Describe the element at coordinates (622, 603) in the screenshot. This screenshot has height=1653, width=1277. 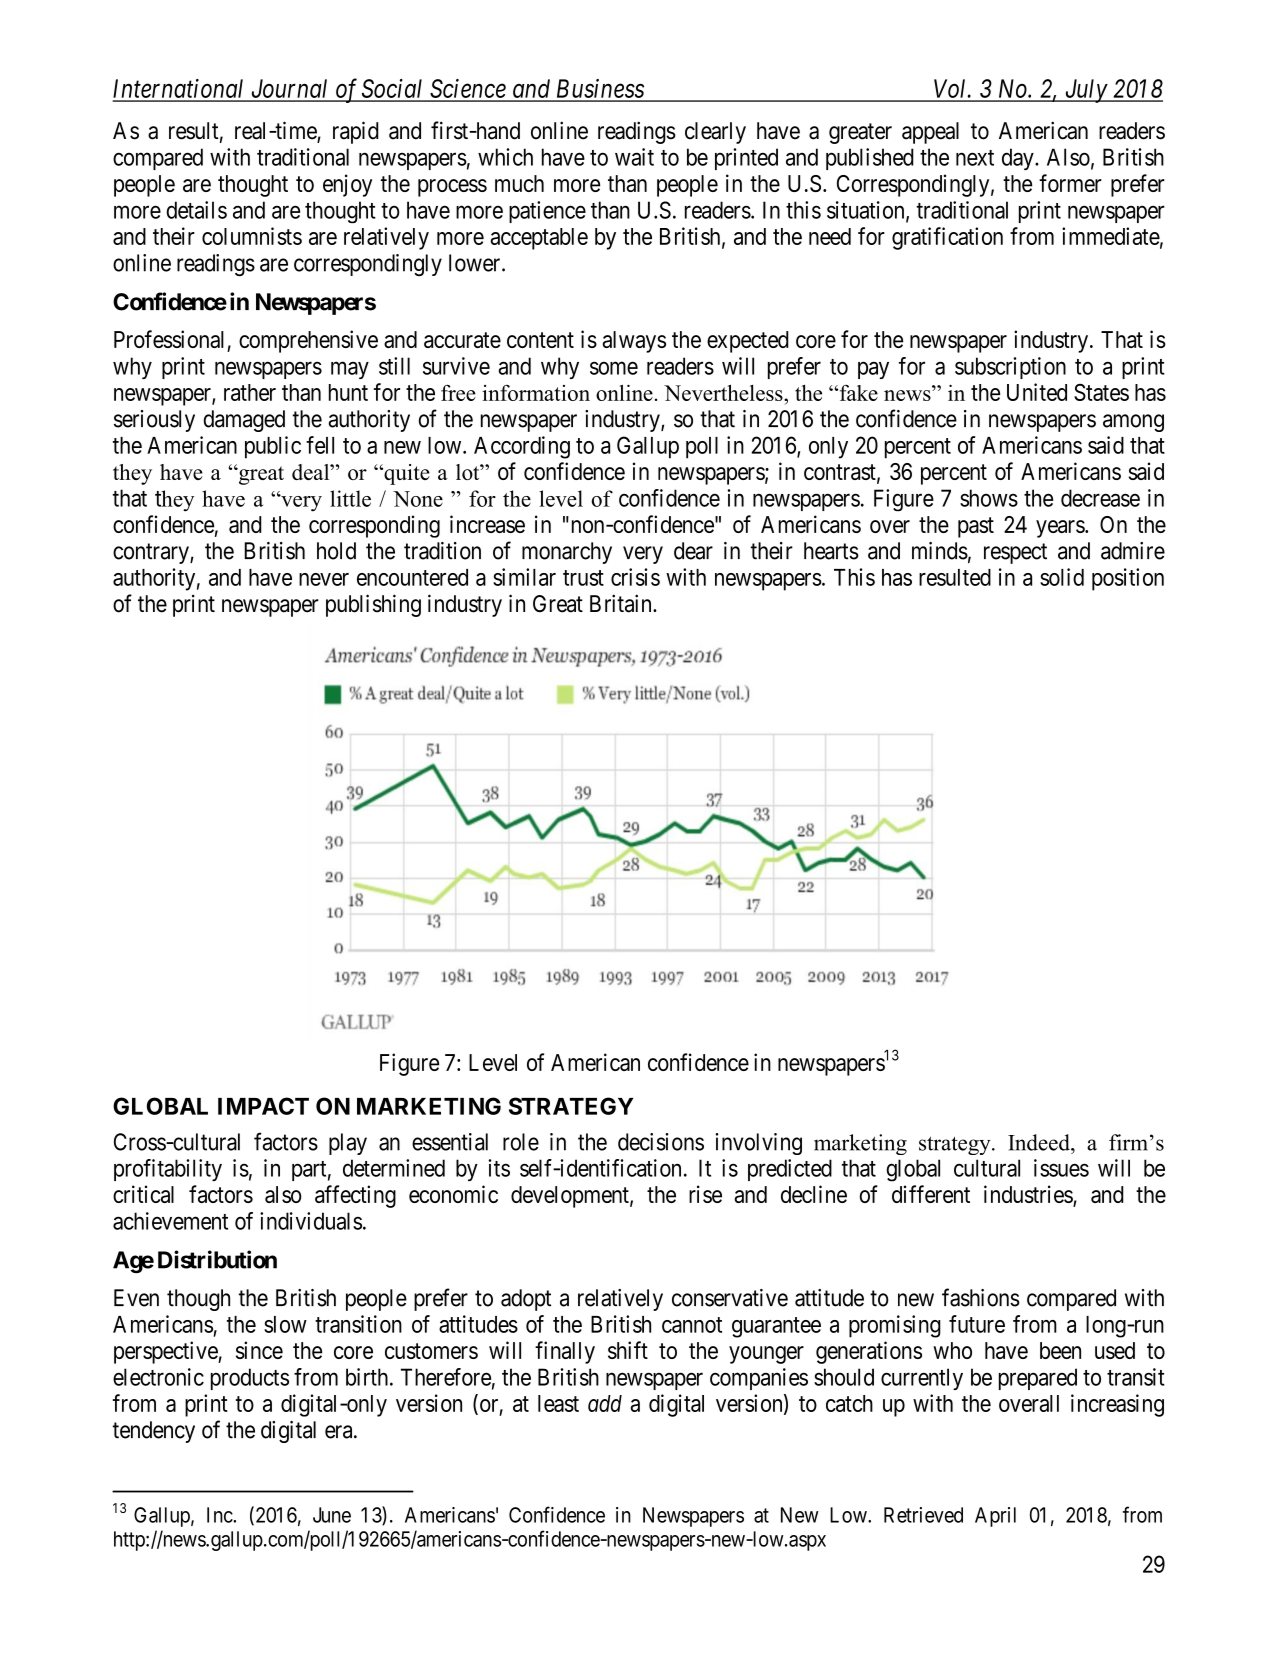
I see `Britain` at that location.
